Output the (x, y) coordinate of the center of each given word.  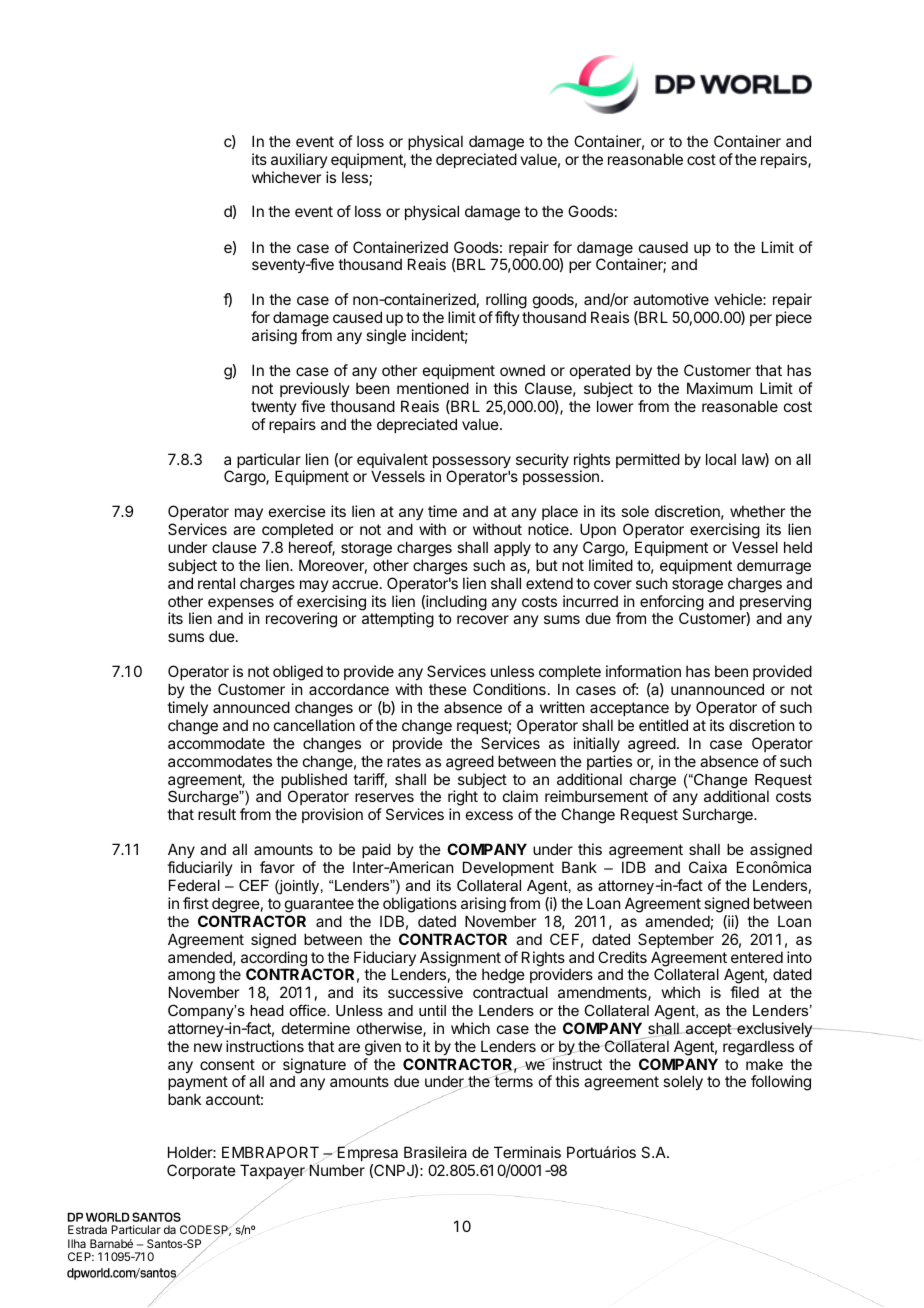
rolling (506, 302)
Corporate (201, 1171)
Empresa (366, 1153)
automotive (671, 299)
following (781, 1083)
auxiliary (299, 160)
